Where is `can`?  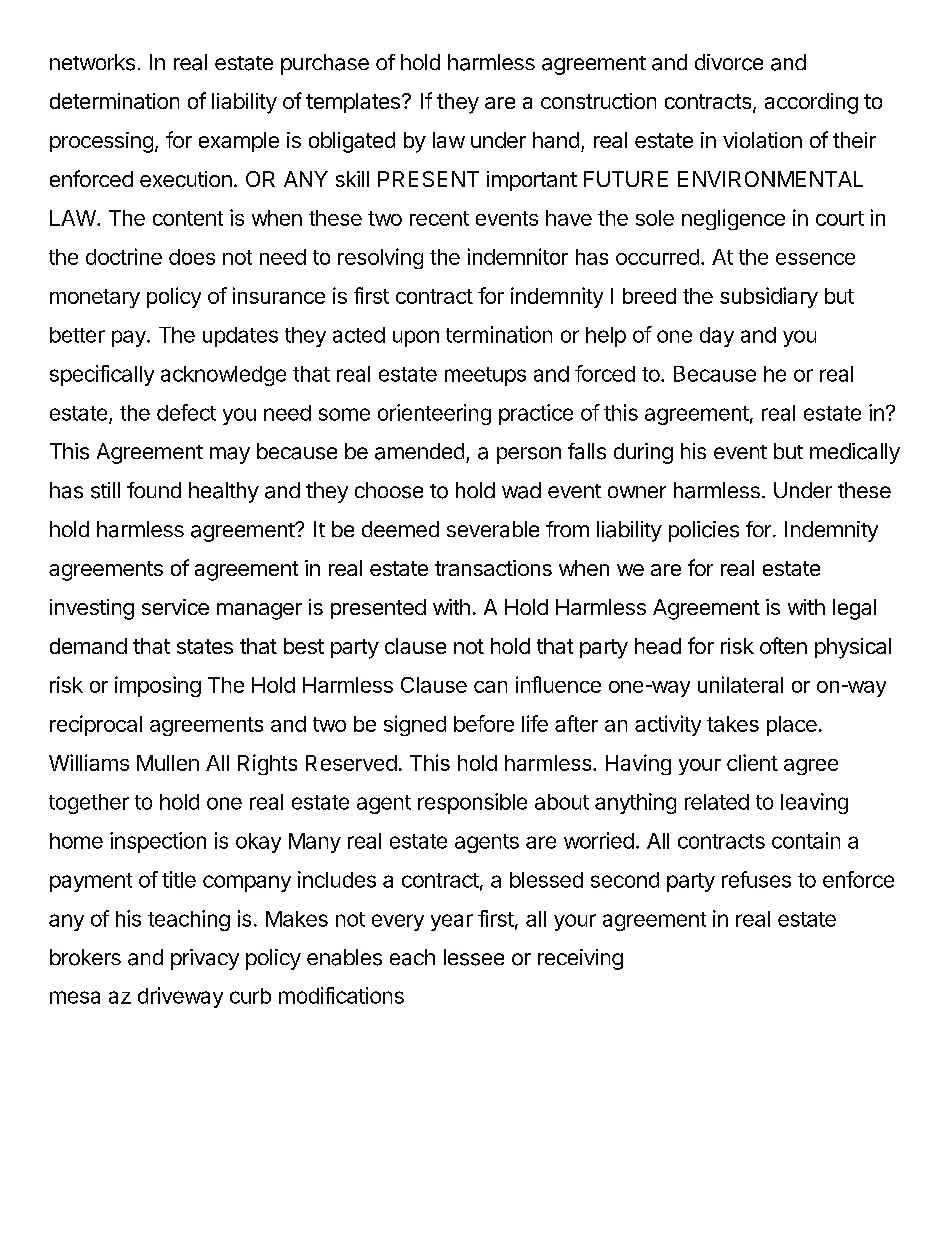 can is located at coordinates (490, 687).
